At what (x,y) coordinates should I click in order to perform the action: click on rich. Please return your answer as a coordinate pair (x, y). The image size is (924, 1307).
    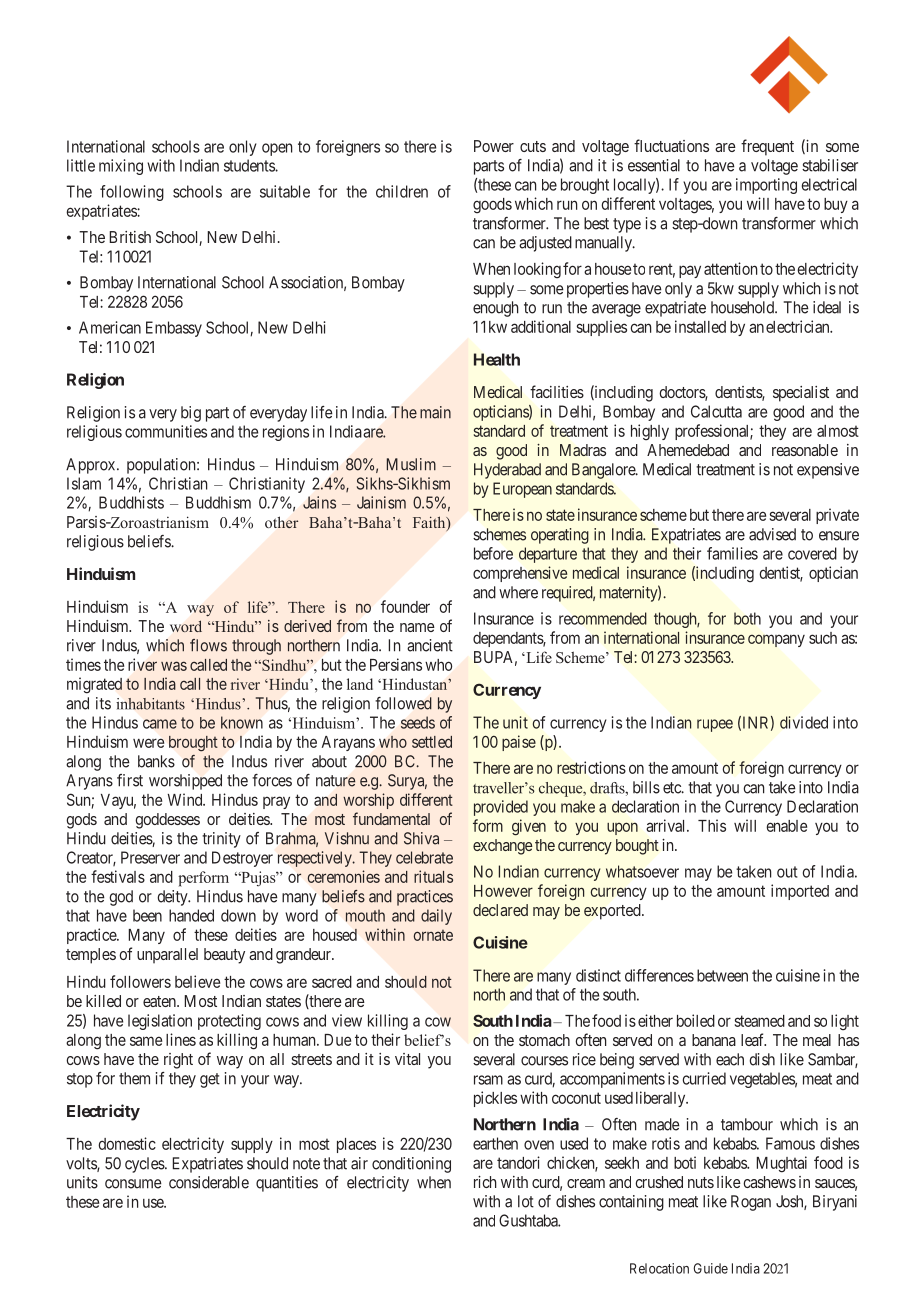
    Looking at the image, I should click on (485, 1182).
